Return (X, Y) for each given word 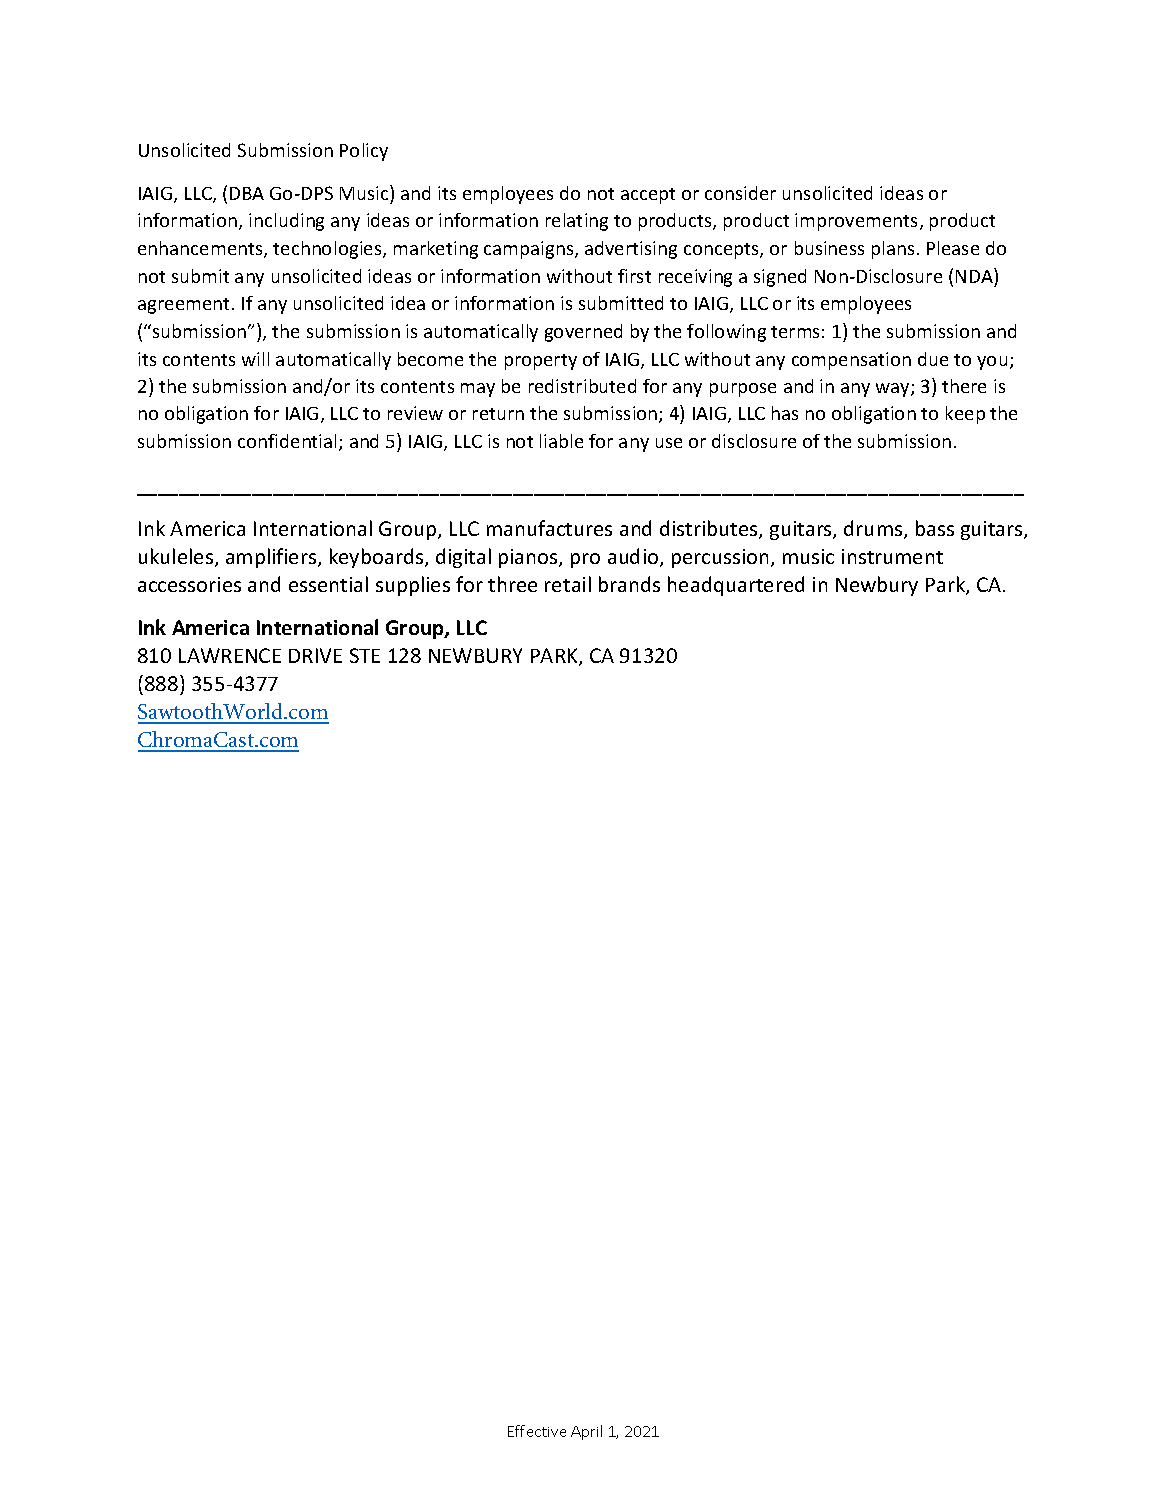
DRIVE (315, 655)
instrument (892, 556)
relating (577, 222)
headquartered (736, 586)
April (586, 1432)
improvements (858, 222)
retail (568, 584)
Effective (537, 1431)
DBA (247, 193)
